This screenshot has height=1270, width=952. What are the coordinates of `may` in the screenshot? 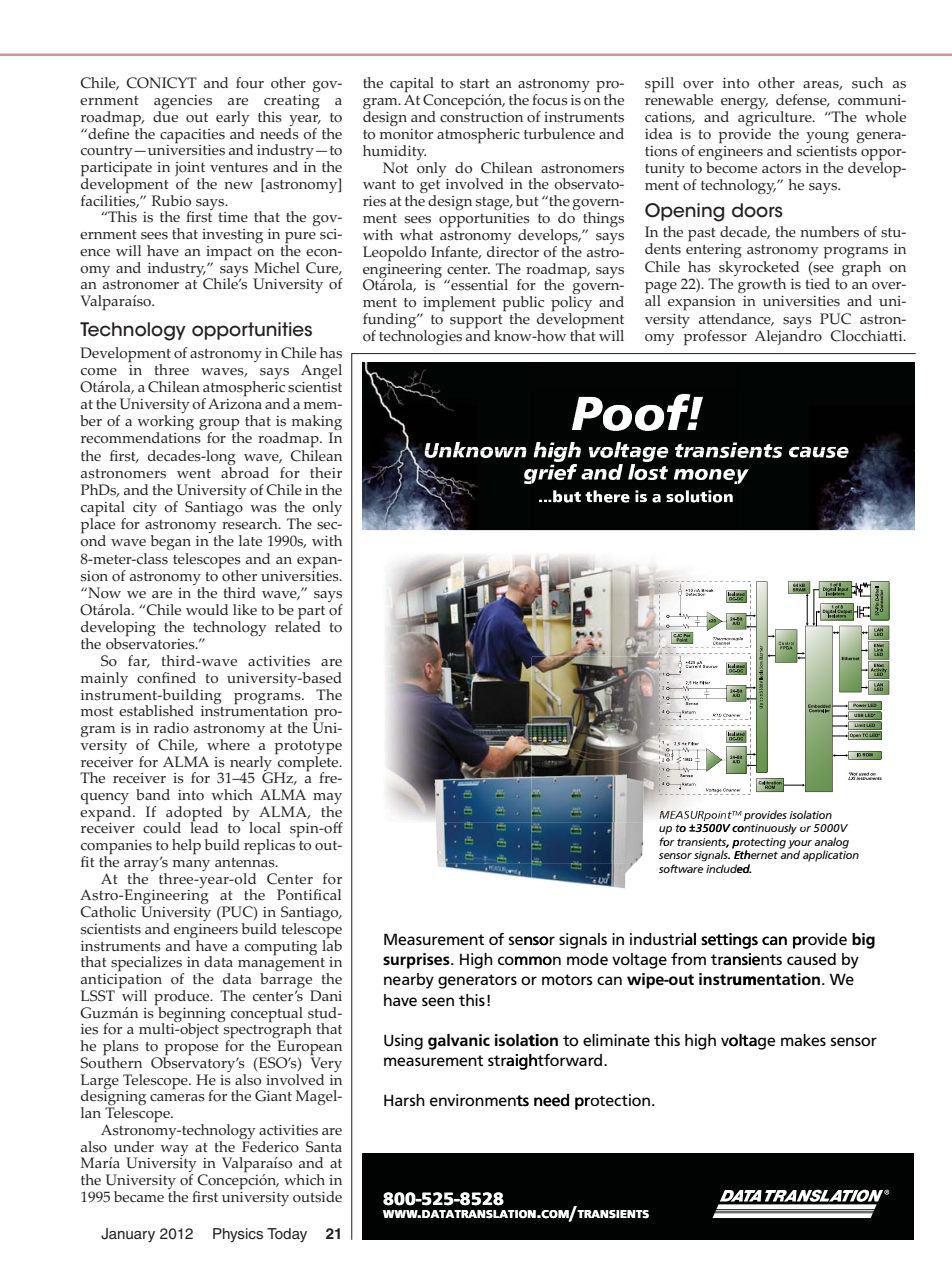 It's located at (327, 800).
